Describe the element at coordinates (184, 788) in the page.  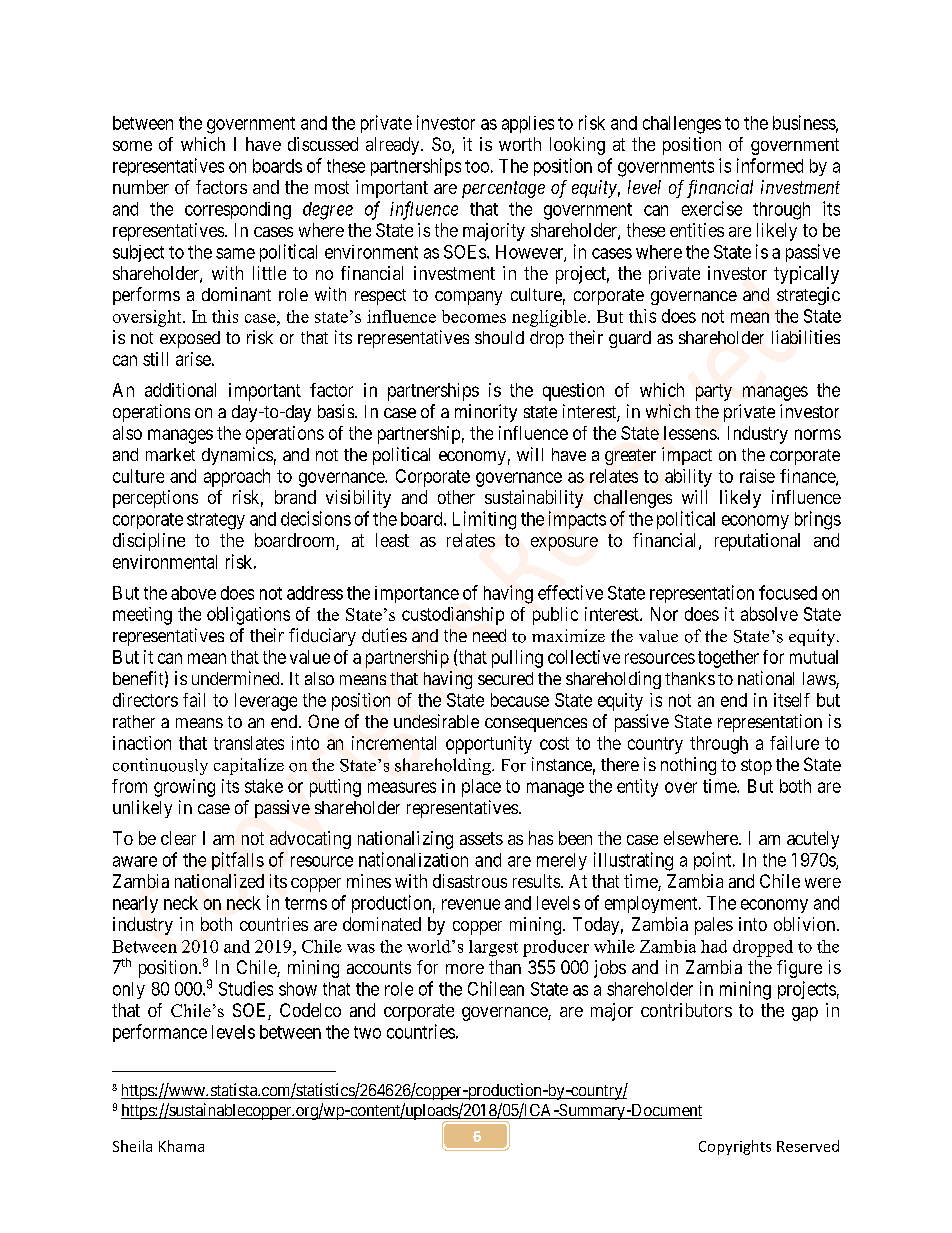
I see `growing` at that location.
